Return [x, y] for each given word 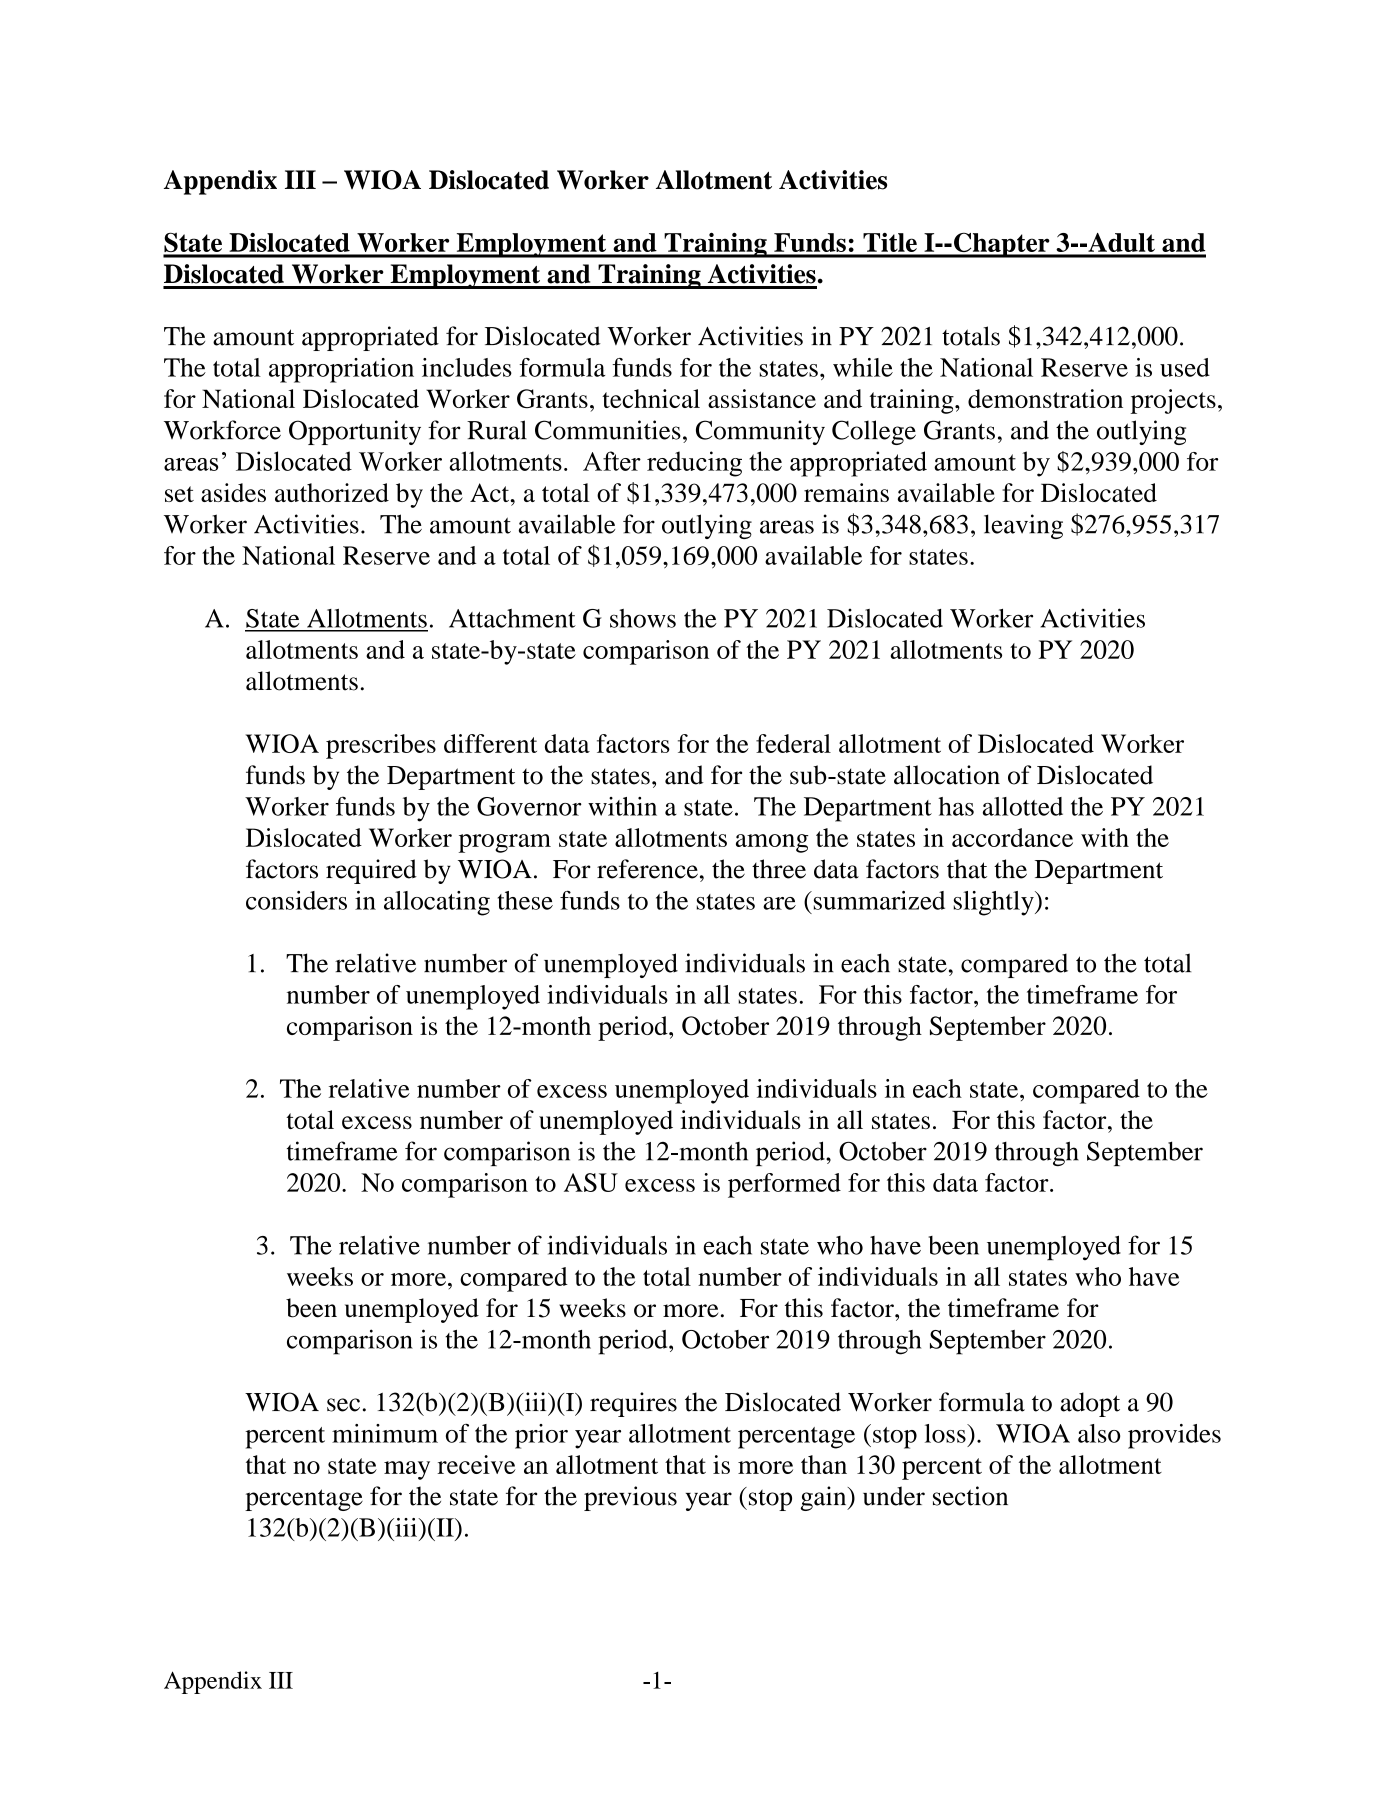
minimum [385, 1433]
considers [296, 900]
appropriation [341, 370]
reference [647, 869]
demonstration [1045, 398]
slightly [994, 903]
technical [651, 398]
